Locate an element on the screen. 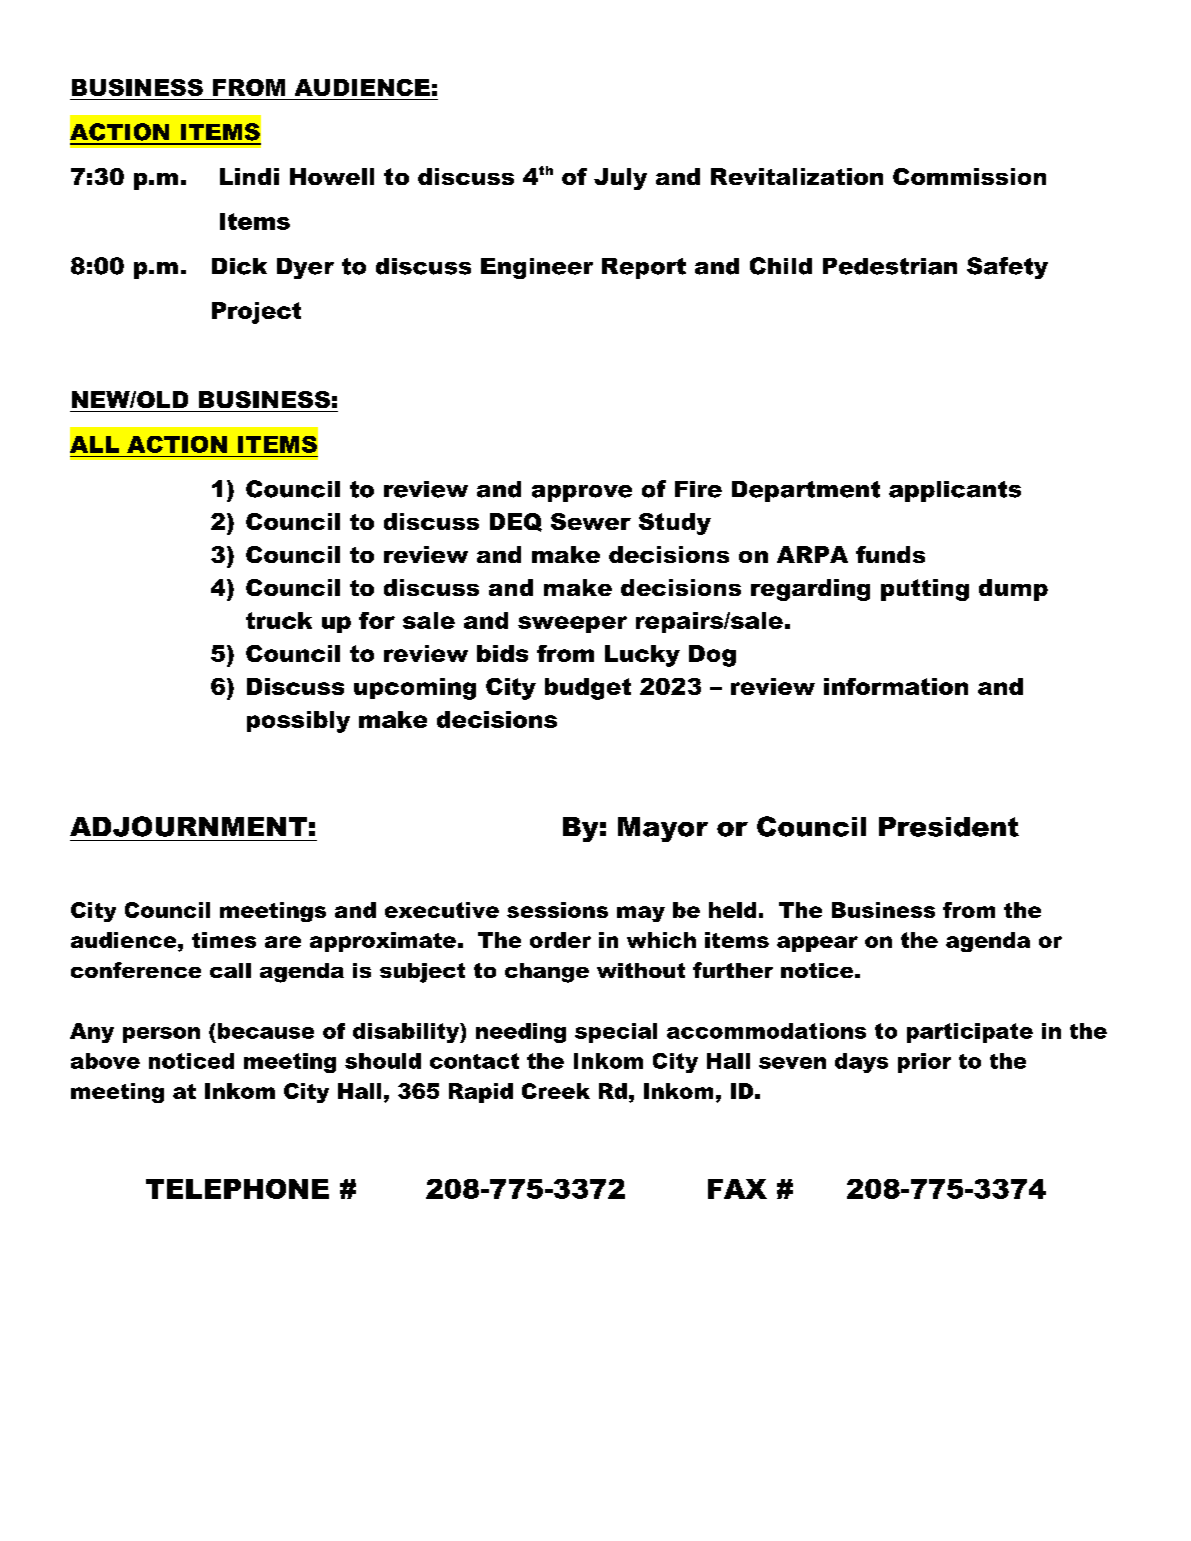  TELEPHONE is located at coordinates (237, 1189).
